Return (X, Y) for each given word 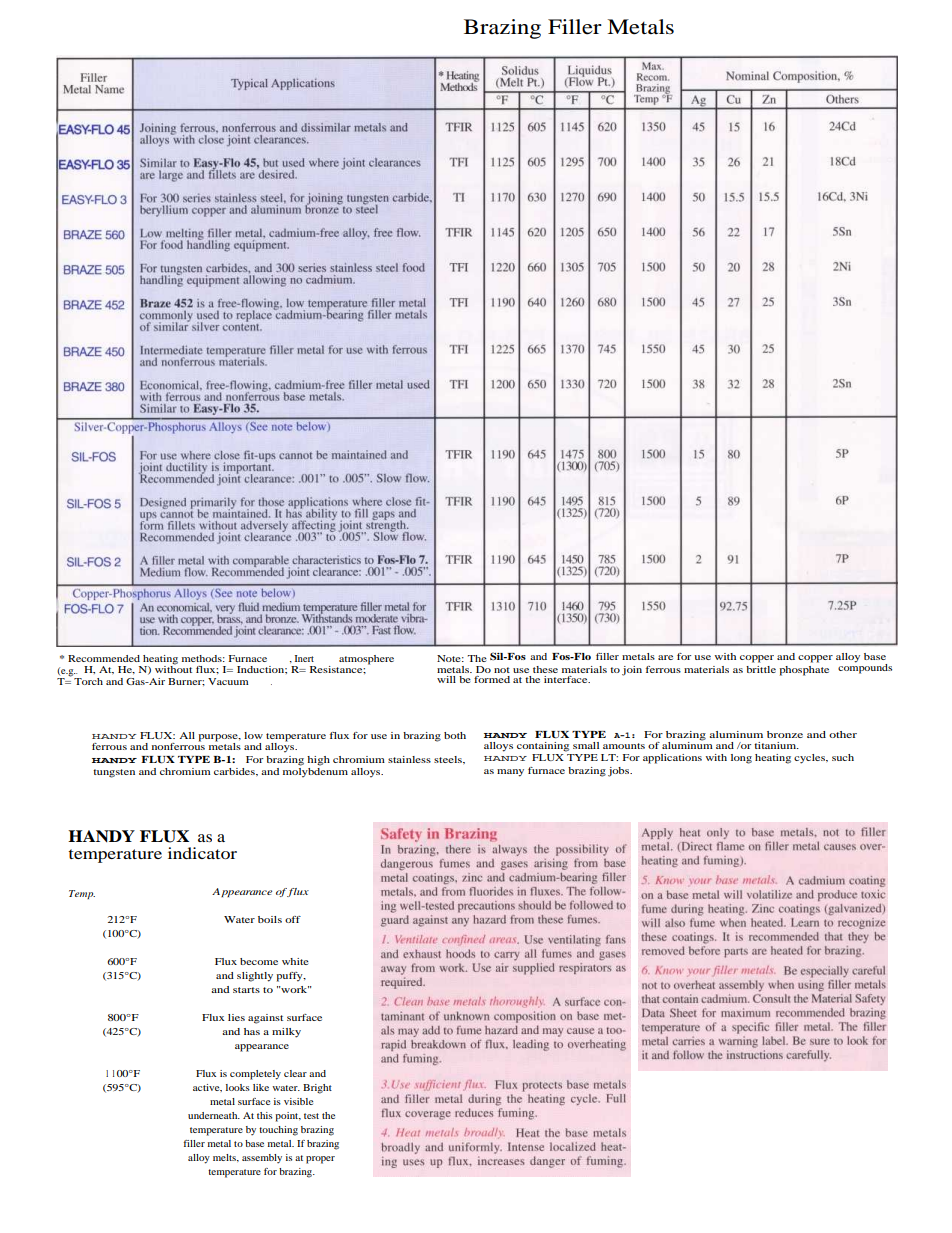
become (259, 961)
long (741, 759)
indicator (202, 853)
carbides (235, 771)
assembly (262, 1159)
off (293, 919)
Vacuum (228, 681)
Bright (317, 1089)
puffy (291, 977)
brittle (761, 669)
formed (492, 679)
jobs (620, 772)
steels (449, 759)
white (295, 961)
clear (295, 1073)
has (252, 1031)
